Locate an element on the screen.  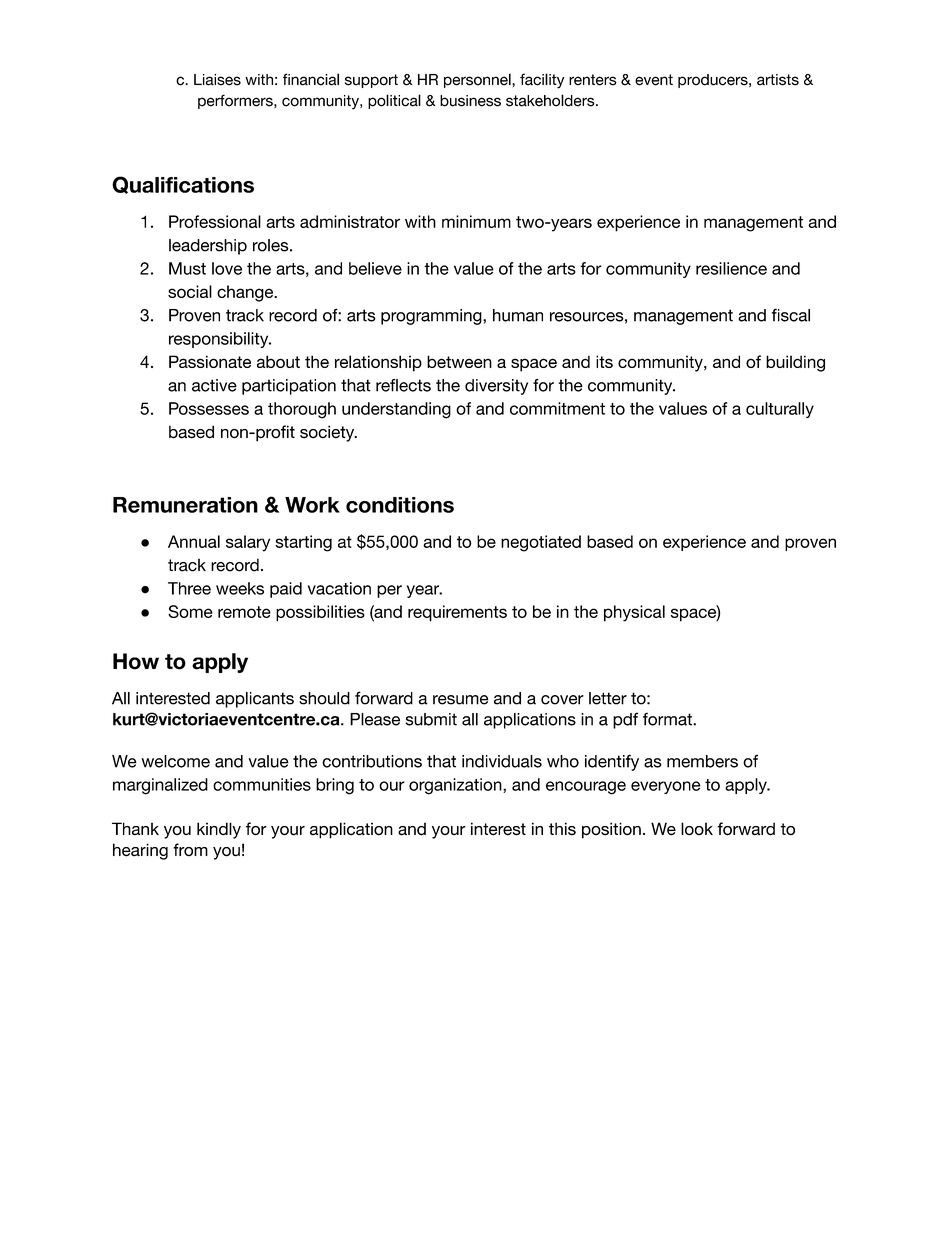
look is located at coordinates (697, 829).
